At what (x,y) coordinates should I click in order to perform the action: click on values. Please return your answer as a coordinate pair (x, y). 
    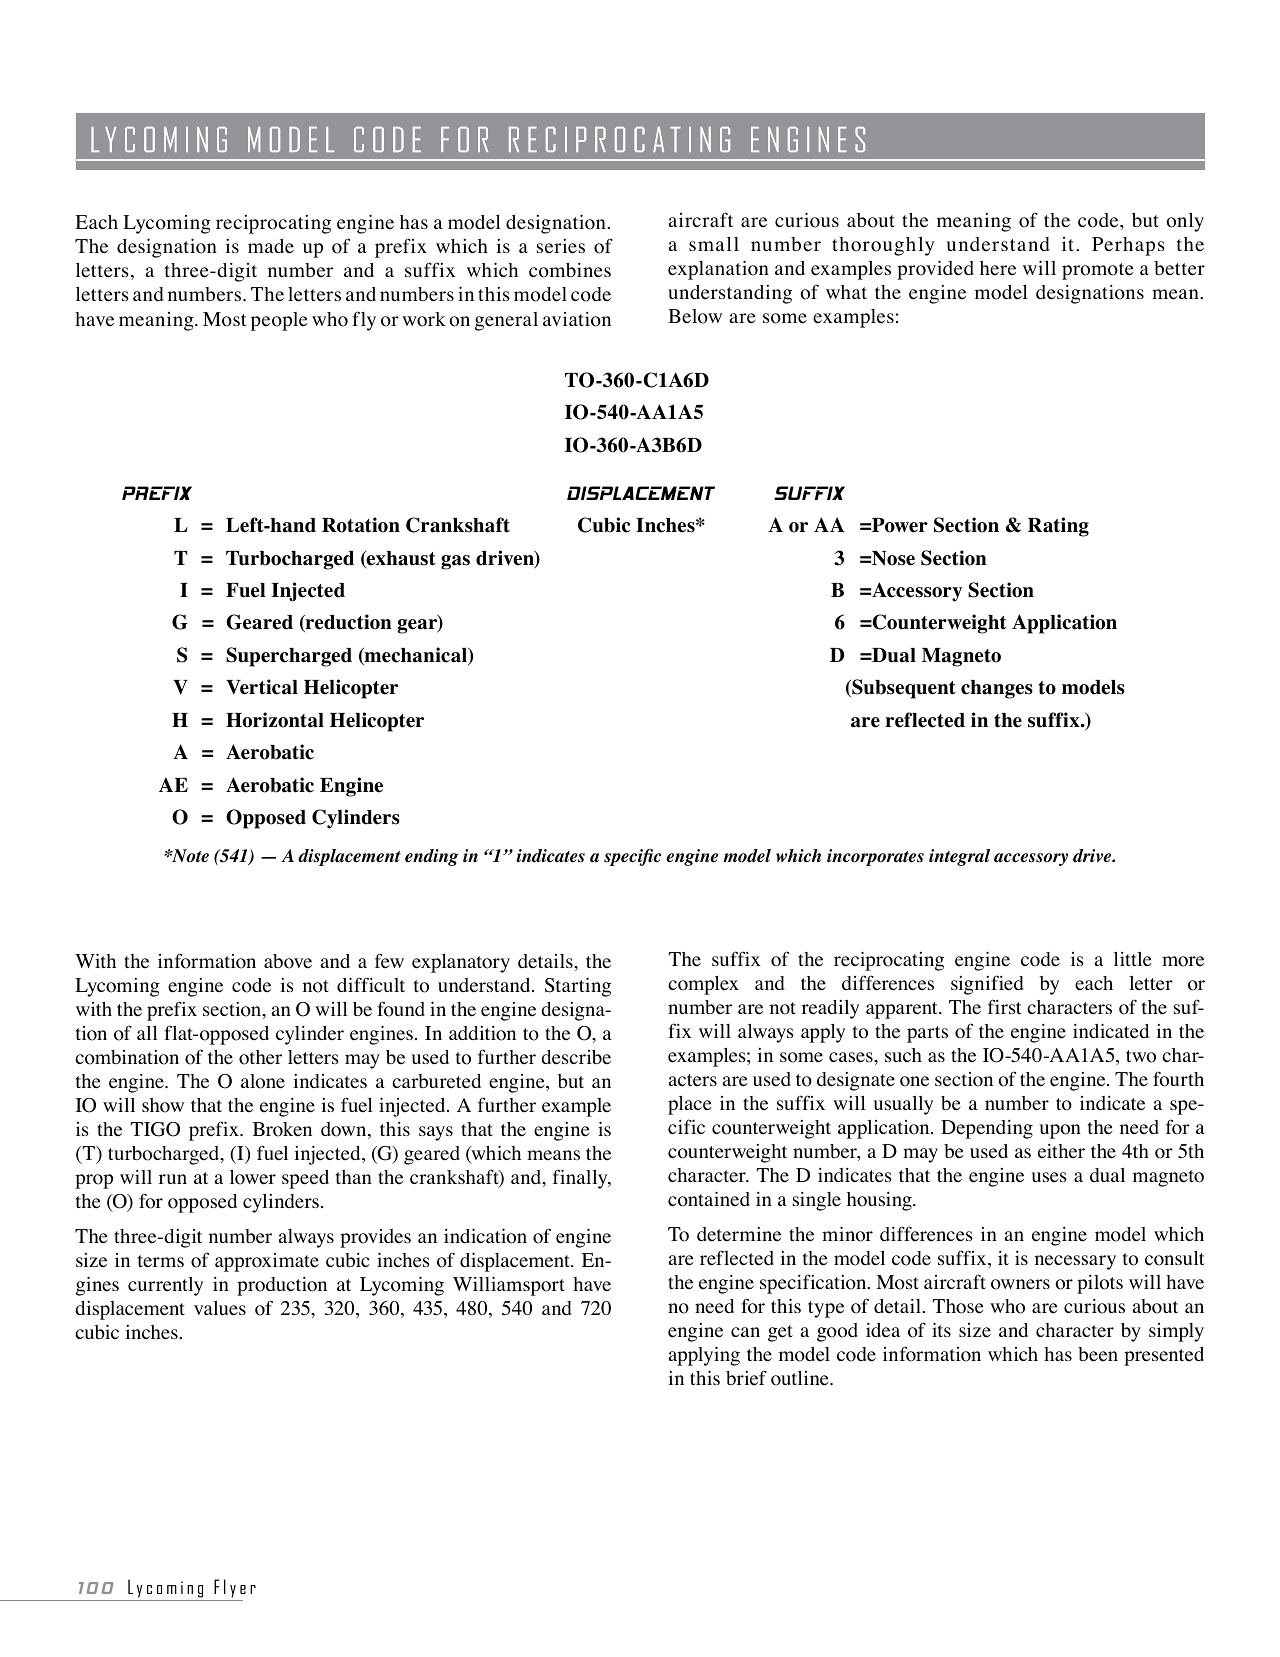
    Looking at the image, I should click on (220, 1308).
